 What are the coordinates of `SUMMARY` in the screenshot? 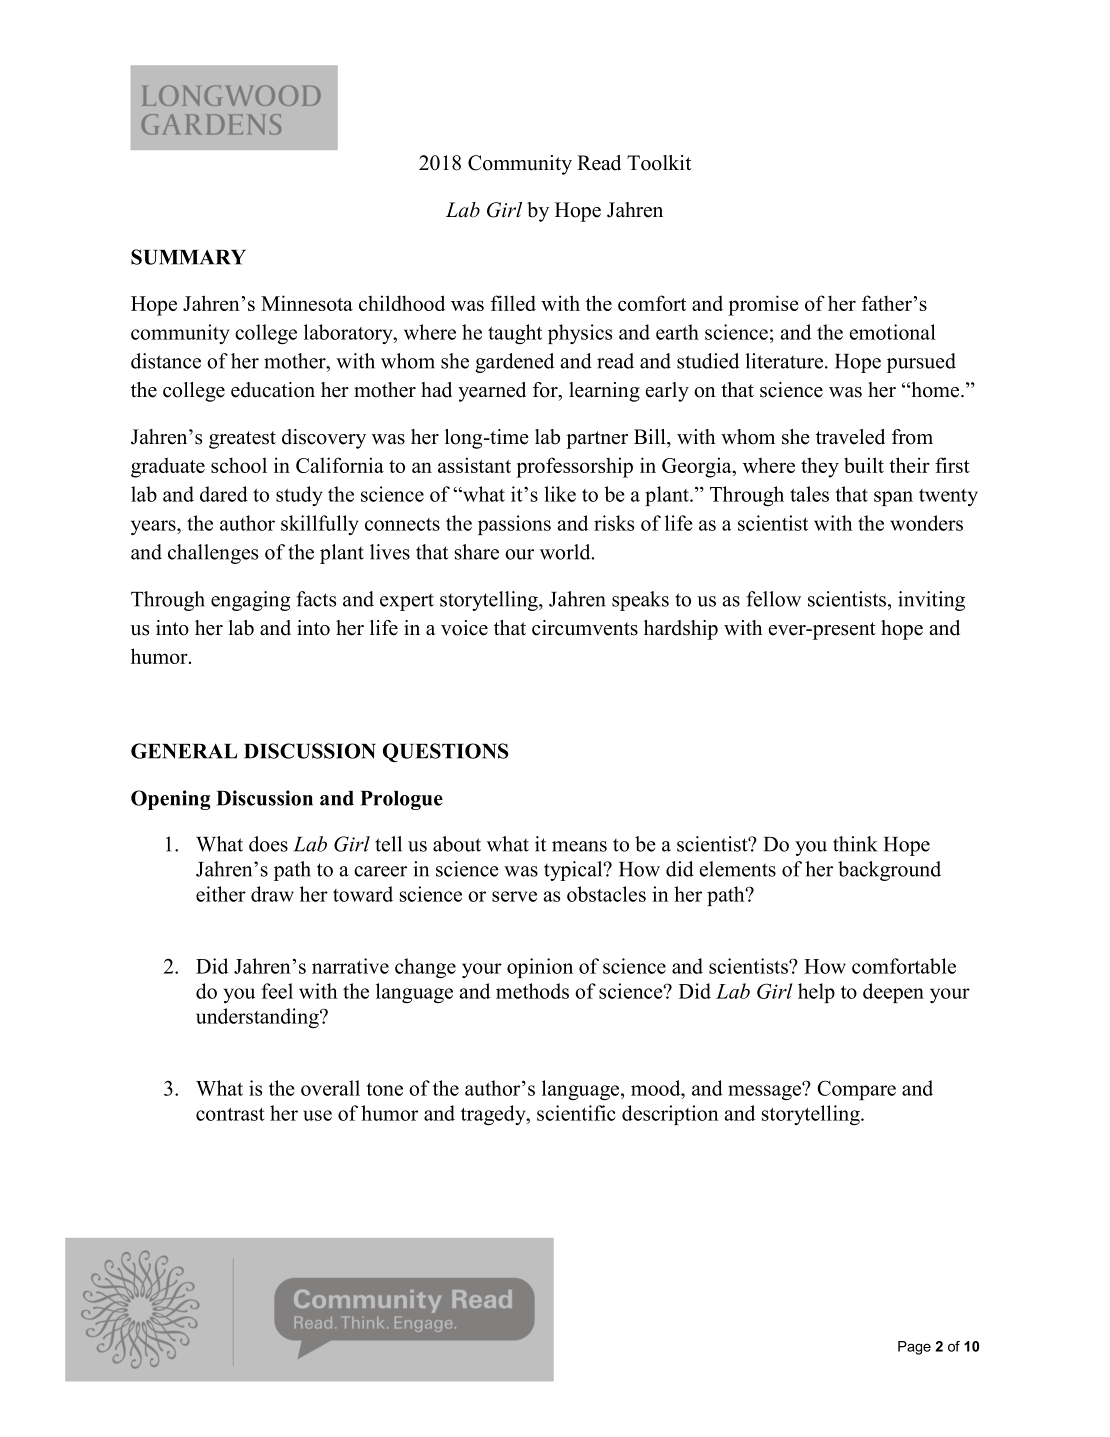 It's located at (188, 257).
